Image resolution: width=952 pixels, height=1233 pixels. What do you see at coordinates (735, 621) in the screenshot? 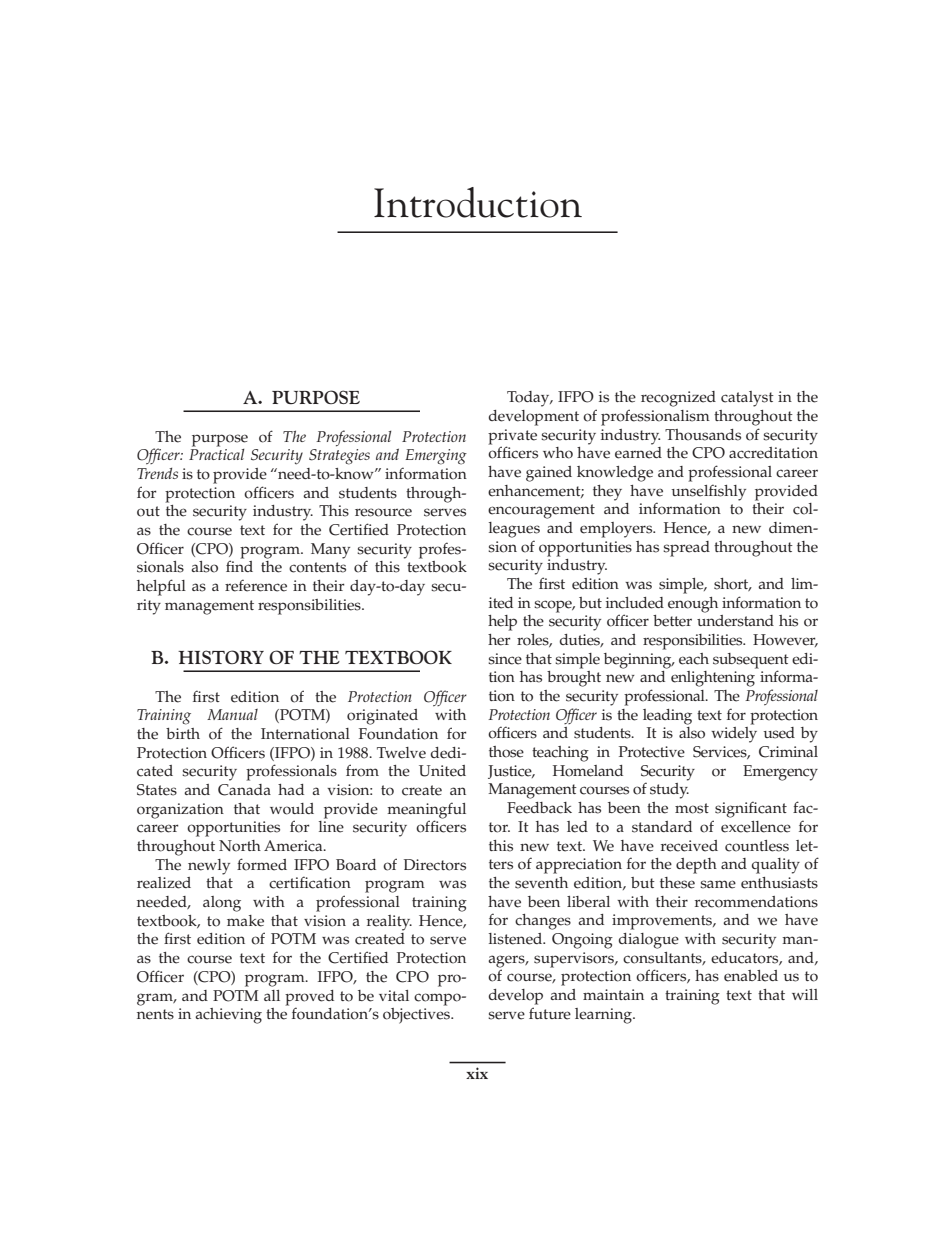
I see `understand` at bounding box center [735, 621].
